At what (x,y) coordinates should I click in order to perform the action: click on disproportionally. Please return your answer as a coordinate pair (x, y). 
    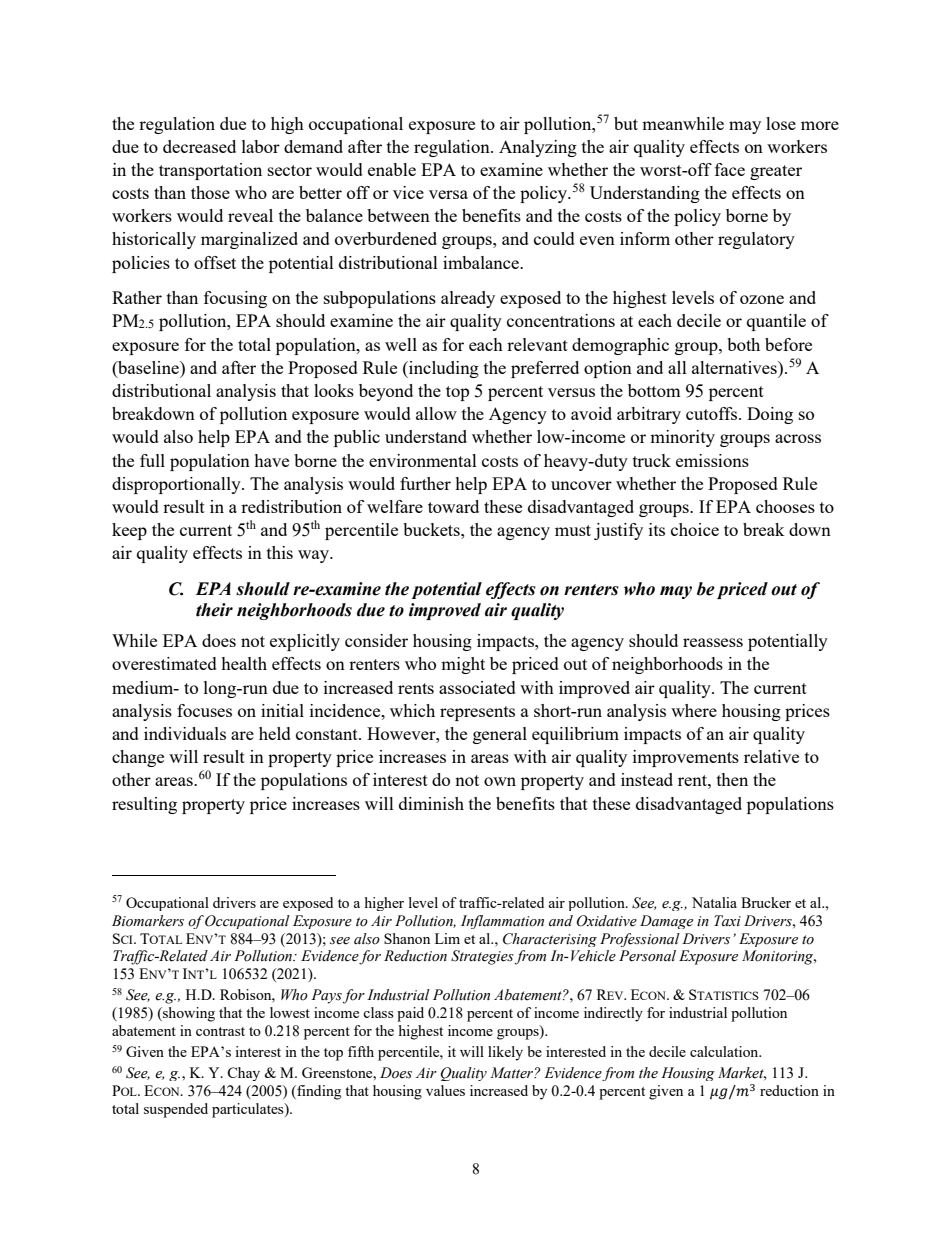
    Looking at the image, I should click on (177, 485).
